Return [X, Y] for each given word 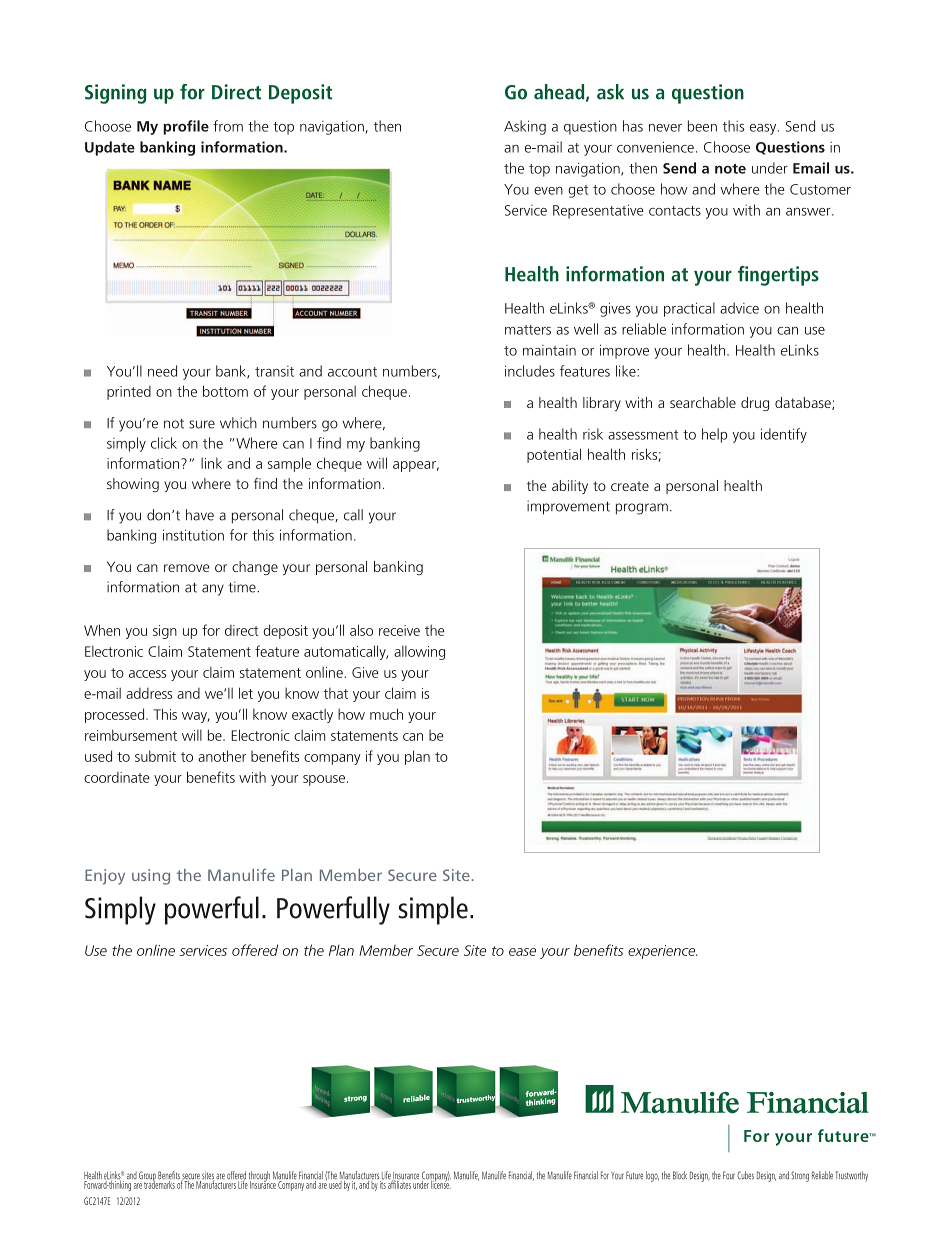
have [200, 515]
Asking [525, 127]
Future [634, 1175]
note [730, 169]
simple [433, 910]
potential [554, 455]
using [151, 877]
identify [784, 435]
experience [662, 952]
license [441, 1183]
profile [186, 127]
